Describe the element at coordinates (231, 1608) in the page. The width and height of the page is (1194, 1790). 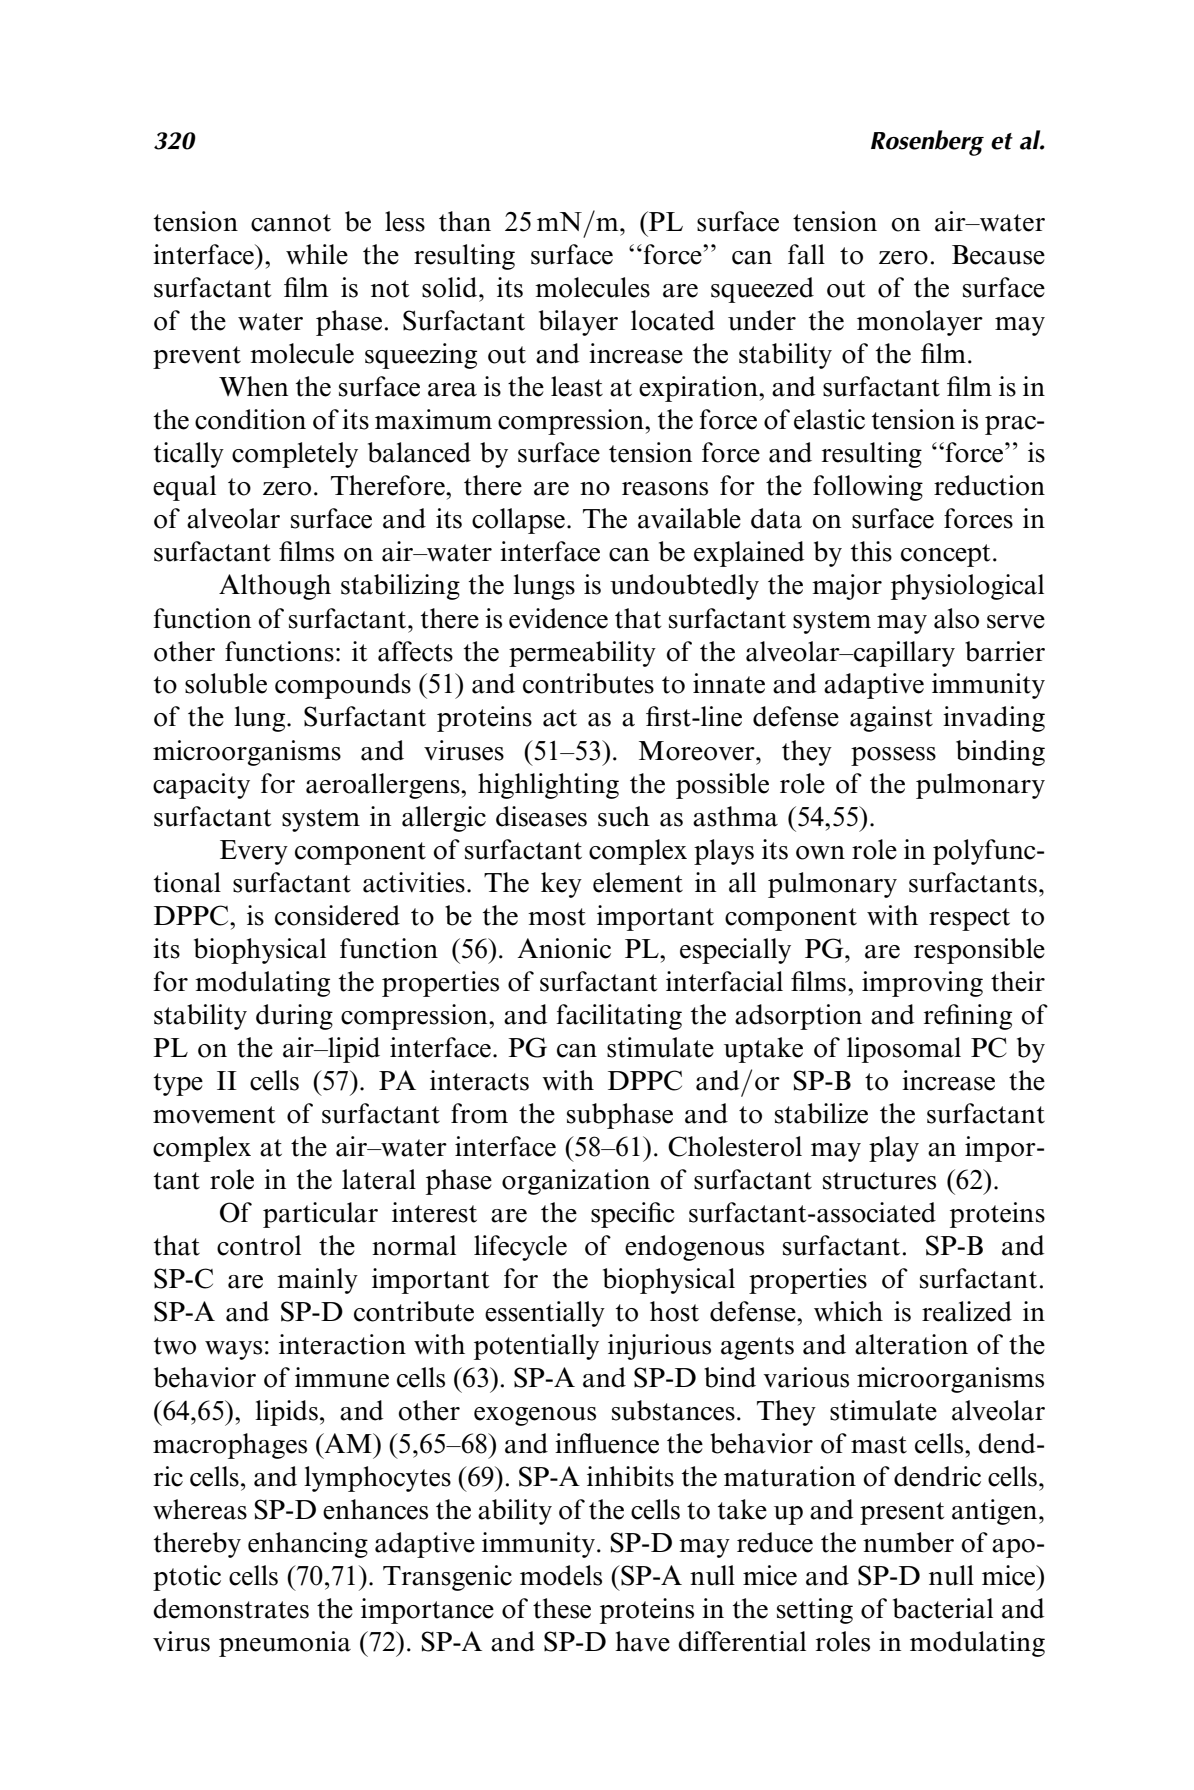
I see `demonstrates` at that location.
